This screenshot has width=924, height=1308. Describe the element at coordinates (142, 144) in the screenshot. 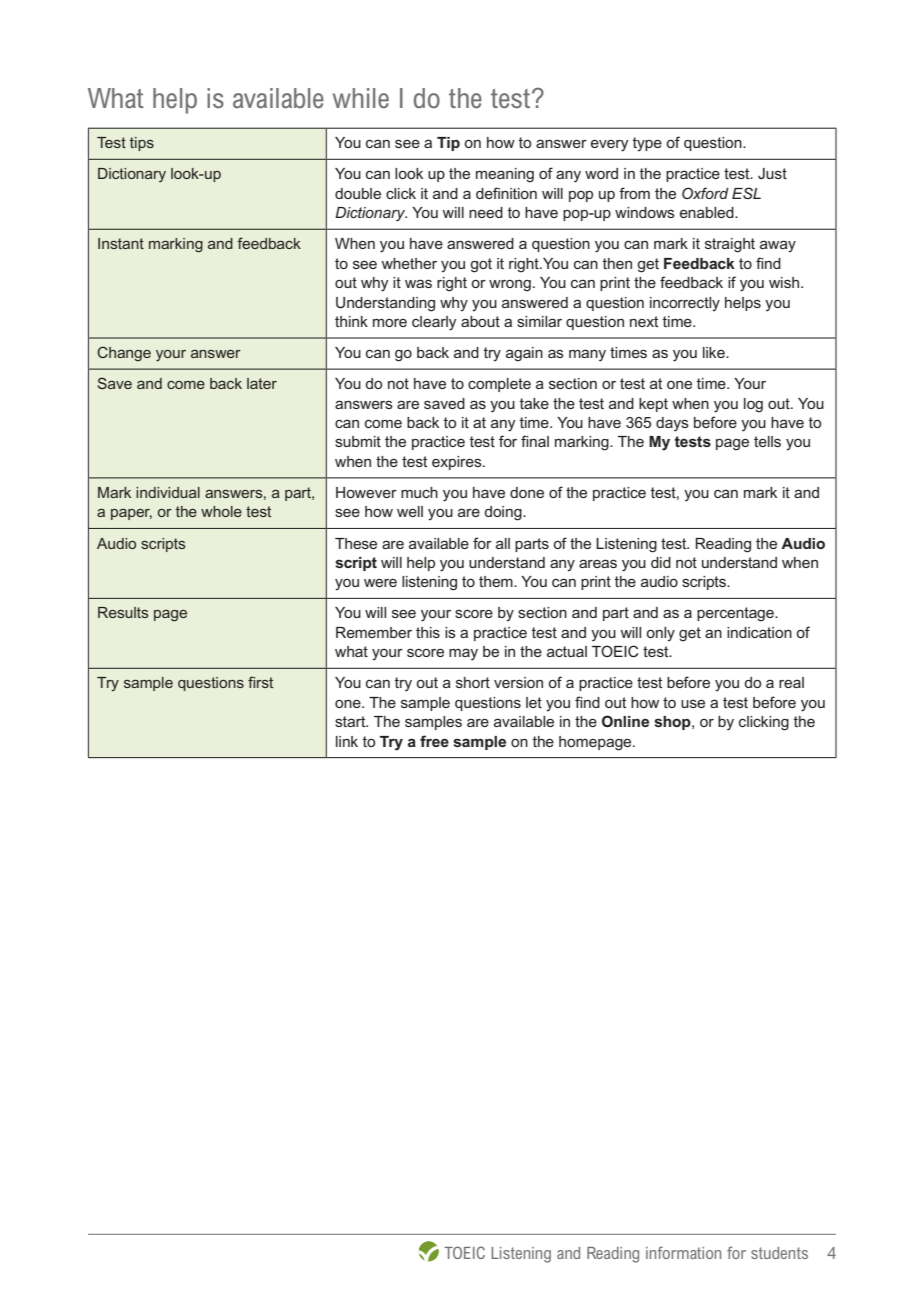

I see `tips` at that location.
